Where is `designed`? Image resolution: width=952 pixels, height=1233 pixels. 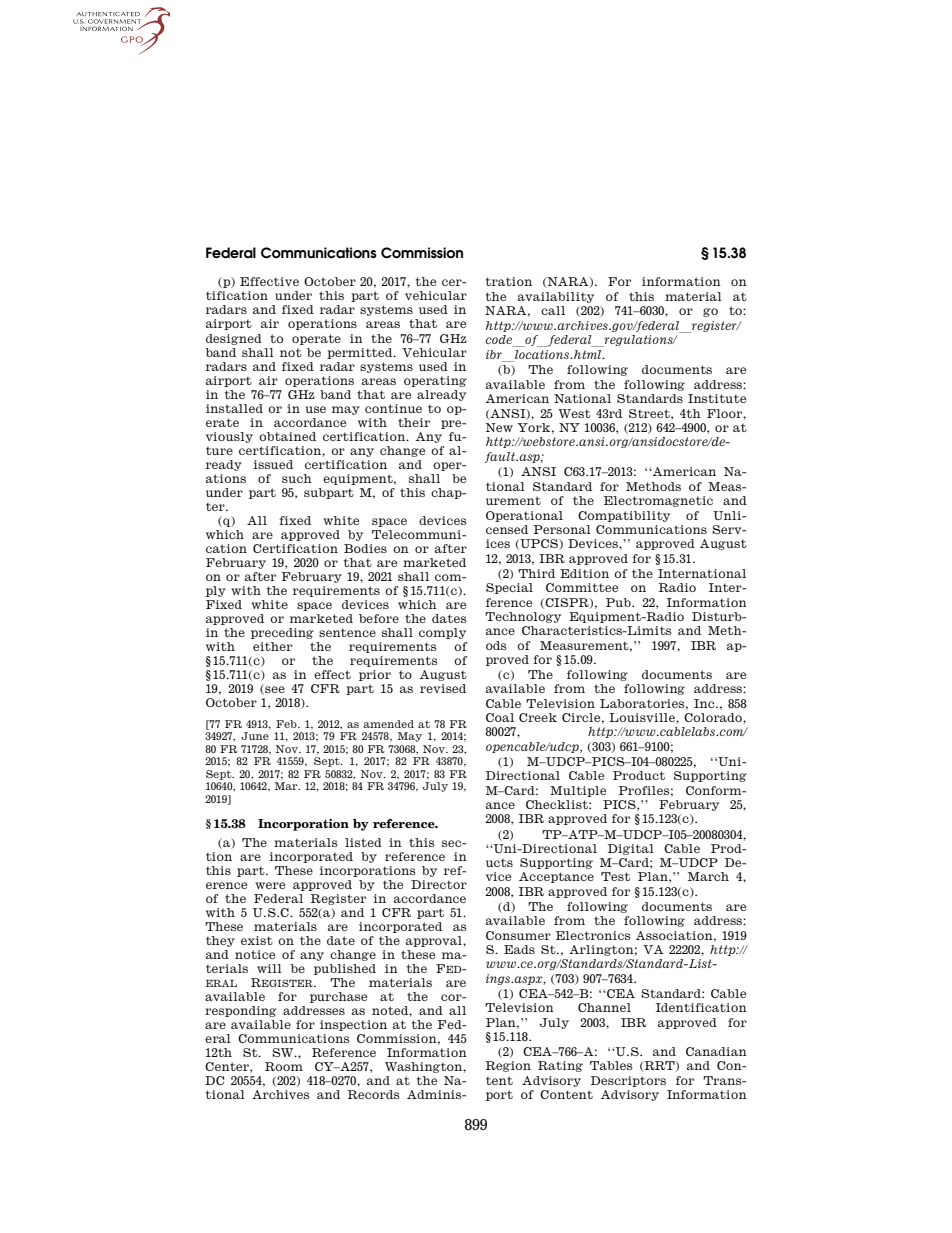
designed is located at coordinates (234, 339).
